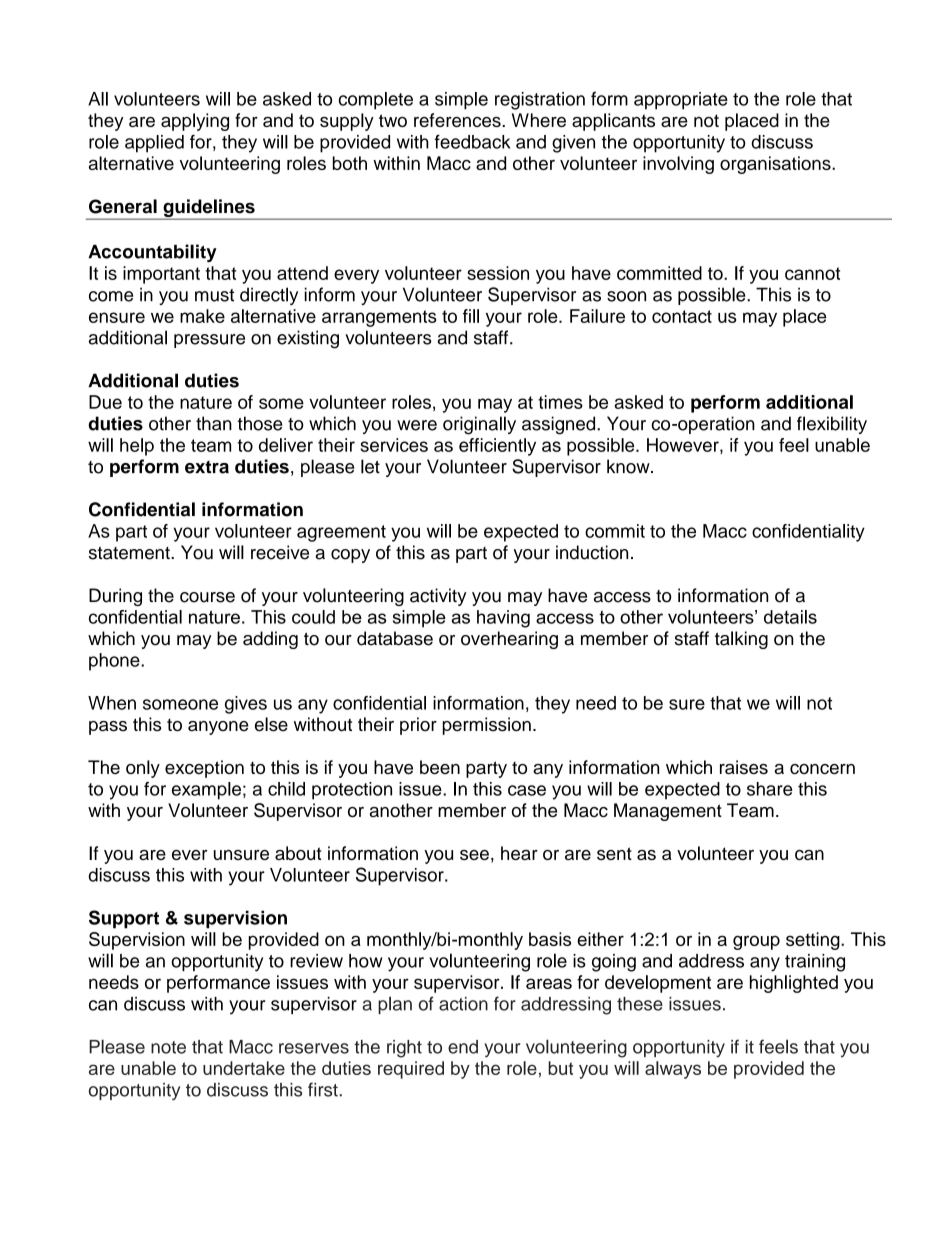 This document has width=952, height=1233. I want to click on example, so click(206, 791).
